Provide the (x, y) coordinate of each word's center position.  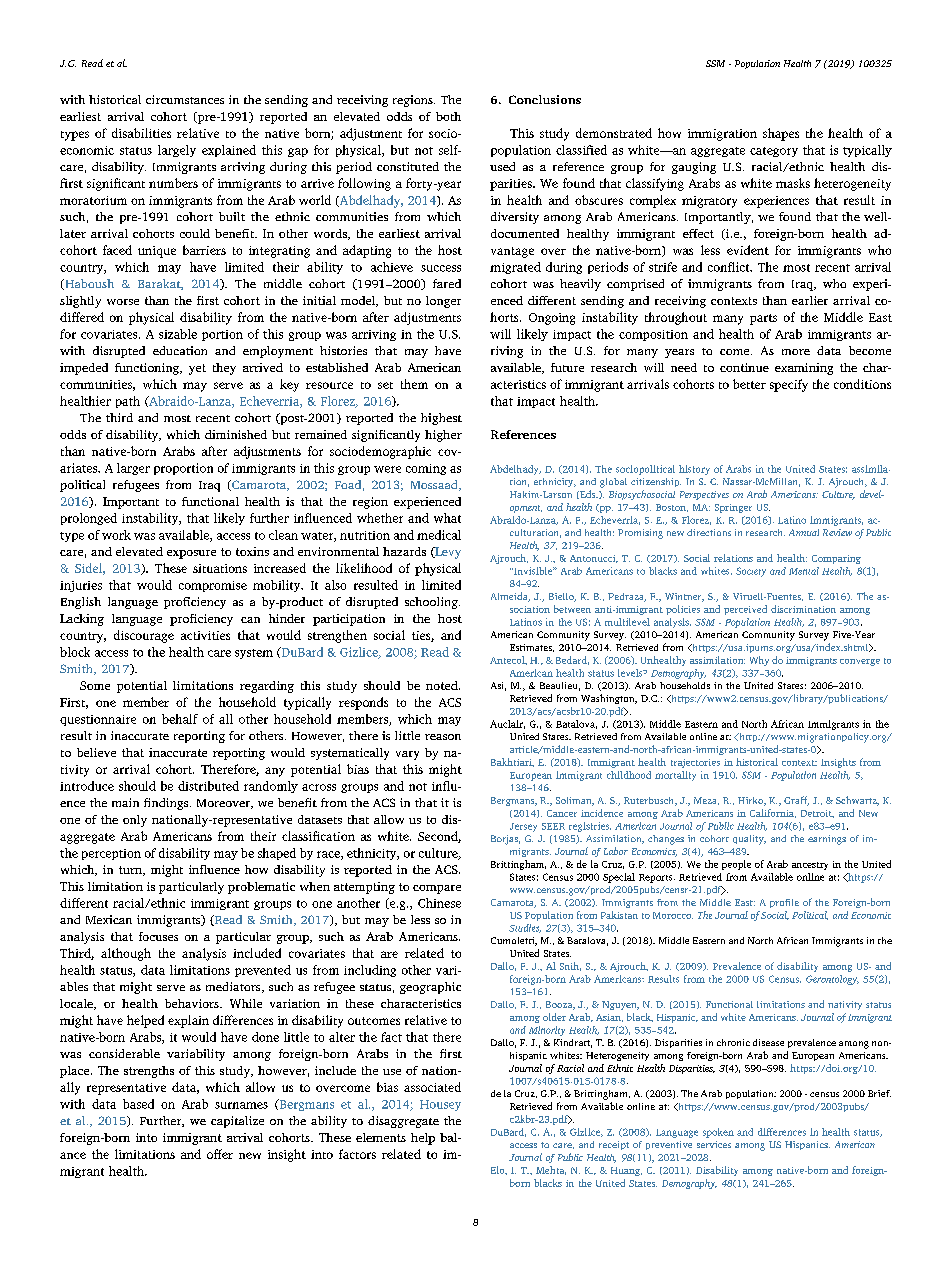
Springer (733, 508)
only (135, 821)
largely (177, 151)
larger (133, 469)
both (448, 116)
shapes (781, 134)
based (138, 1104)
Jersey (523, 827)
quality (749, 840)
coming (426, 469)
